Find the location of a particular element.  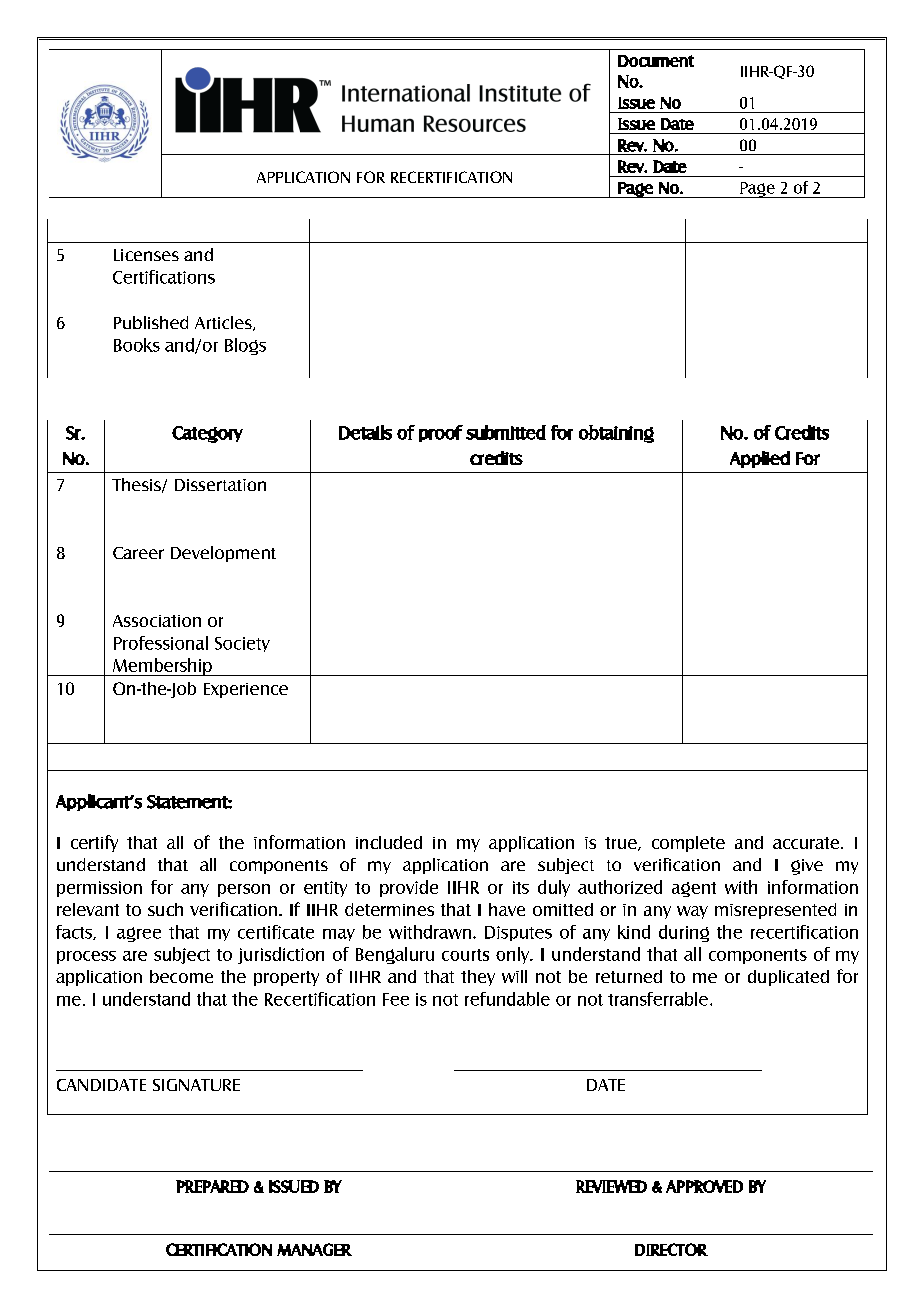

Licenses is located at coordinates (146, 255).
